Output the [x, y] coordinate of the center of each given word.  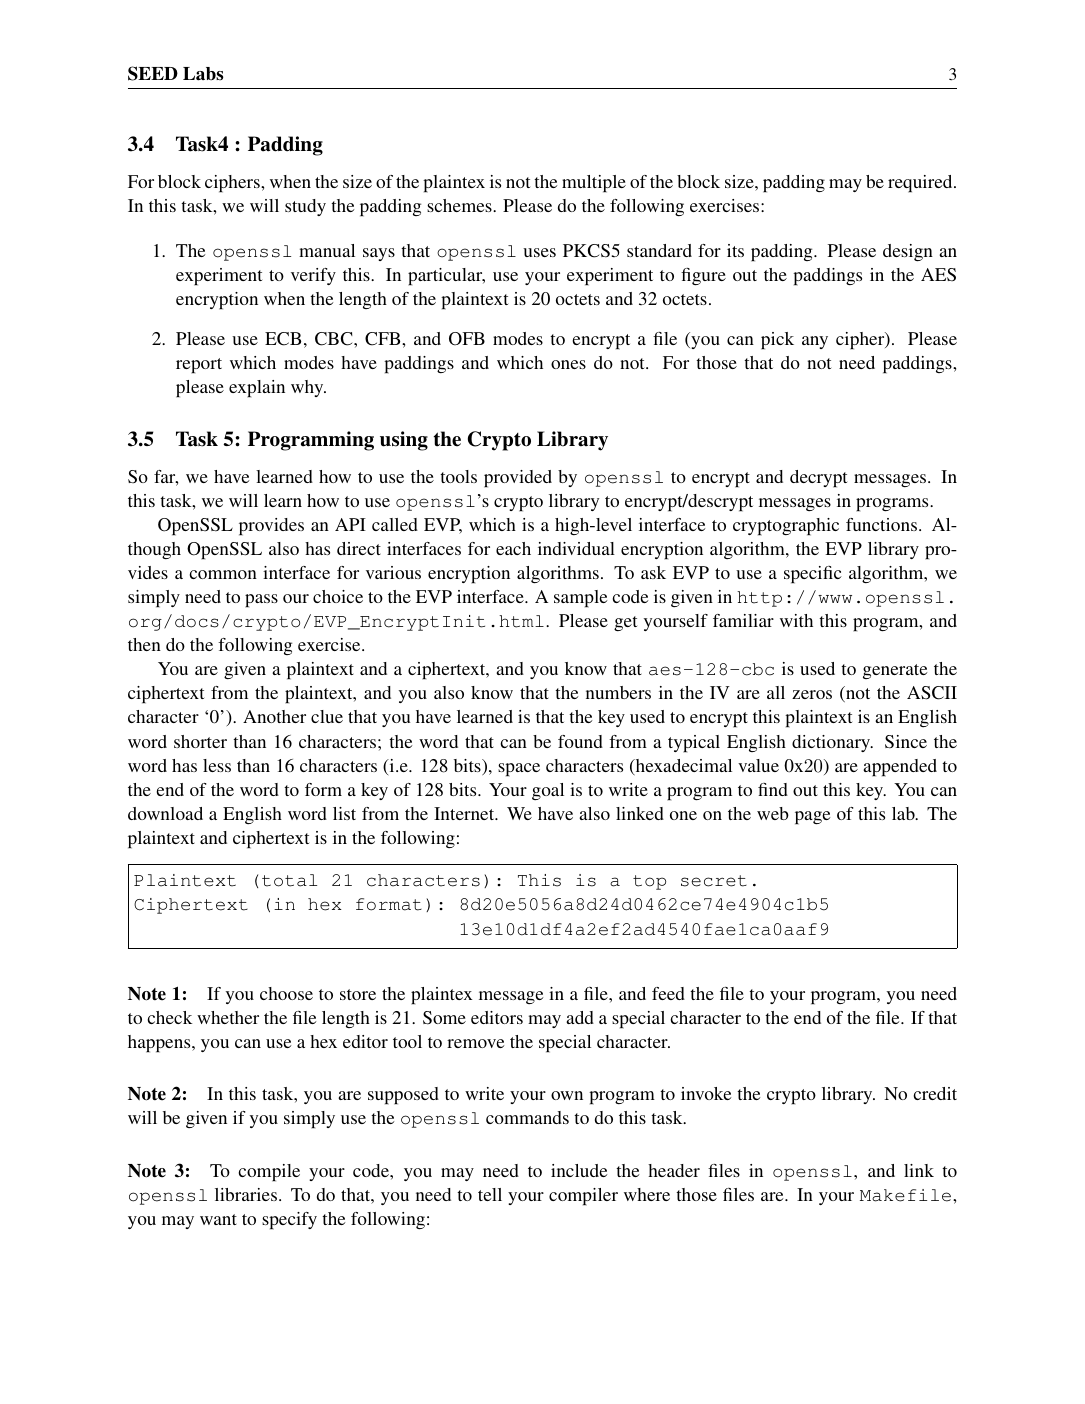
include [579, 1170]
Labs [203, 74]
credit [935, 1093]
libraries [246, 1194]
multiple [594, 184]
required [921, 184]
